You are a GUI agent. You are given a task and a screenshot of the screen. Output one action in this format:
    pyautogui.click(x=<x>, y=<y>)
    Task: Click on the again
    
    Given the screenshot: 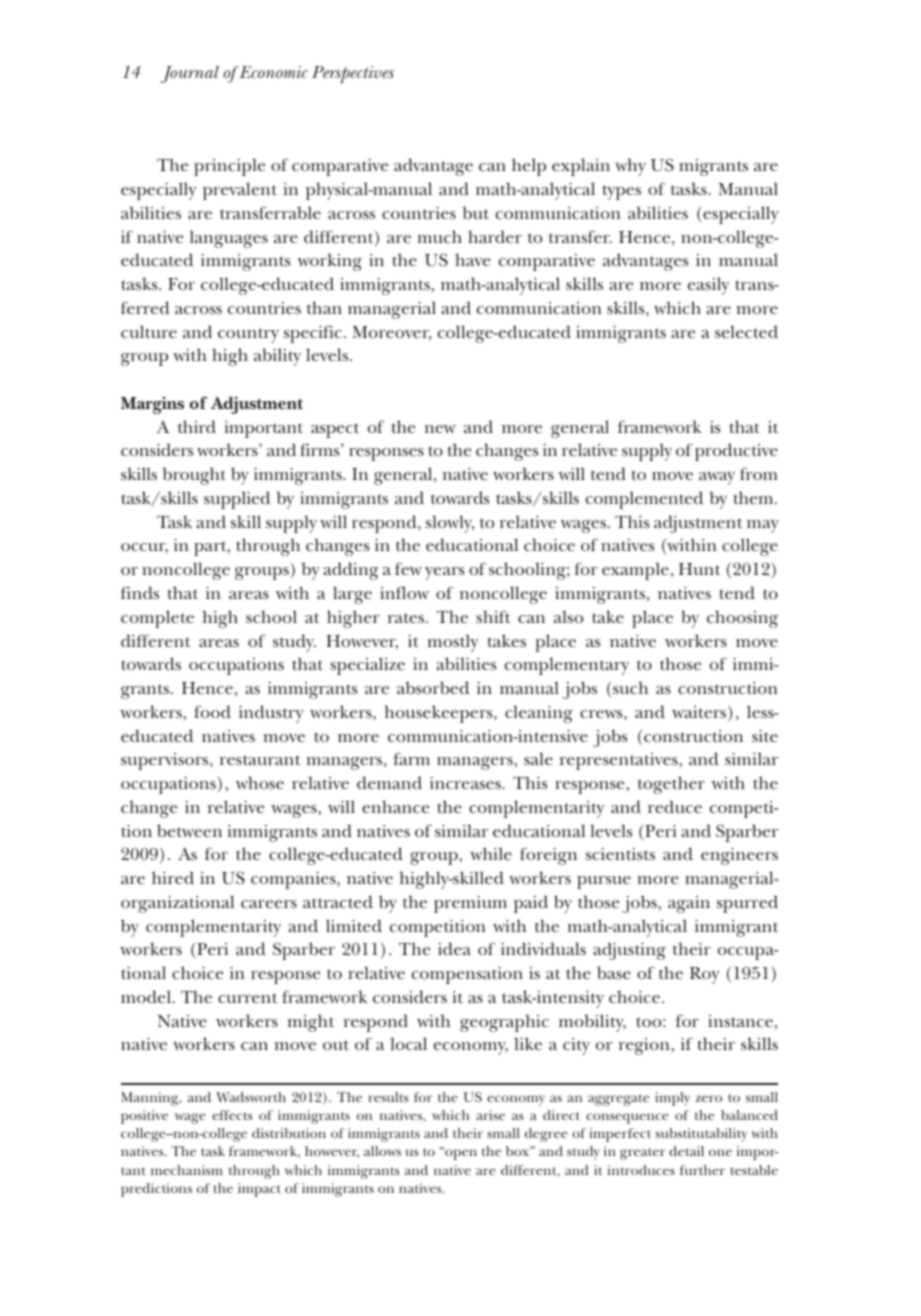 What is the action you would take?
    pyautogui.click(x=689, y=904)
